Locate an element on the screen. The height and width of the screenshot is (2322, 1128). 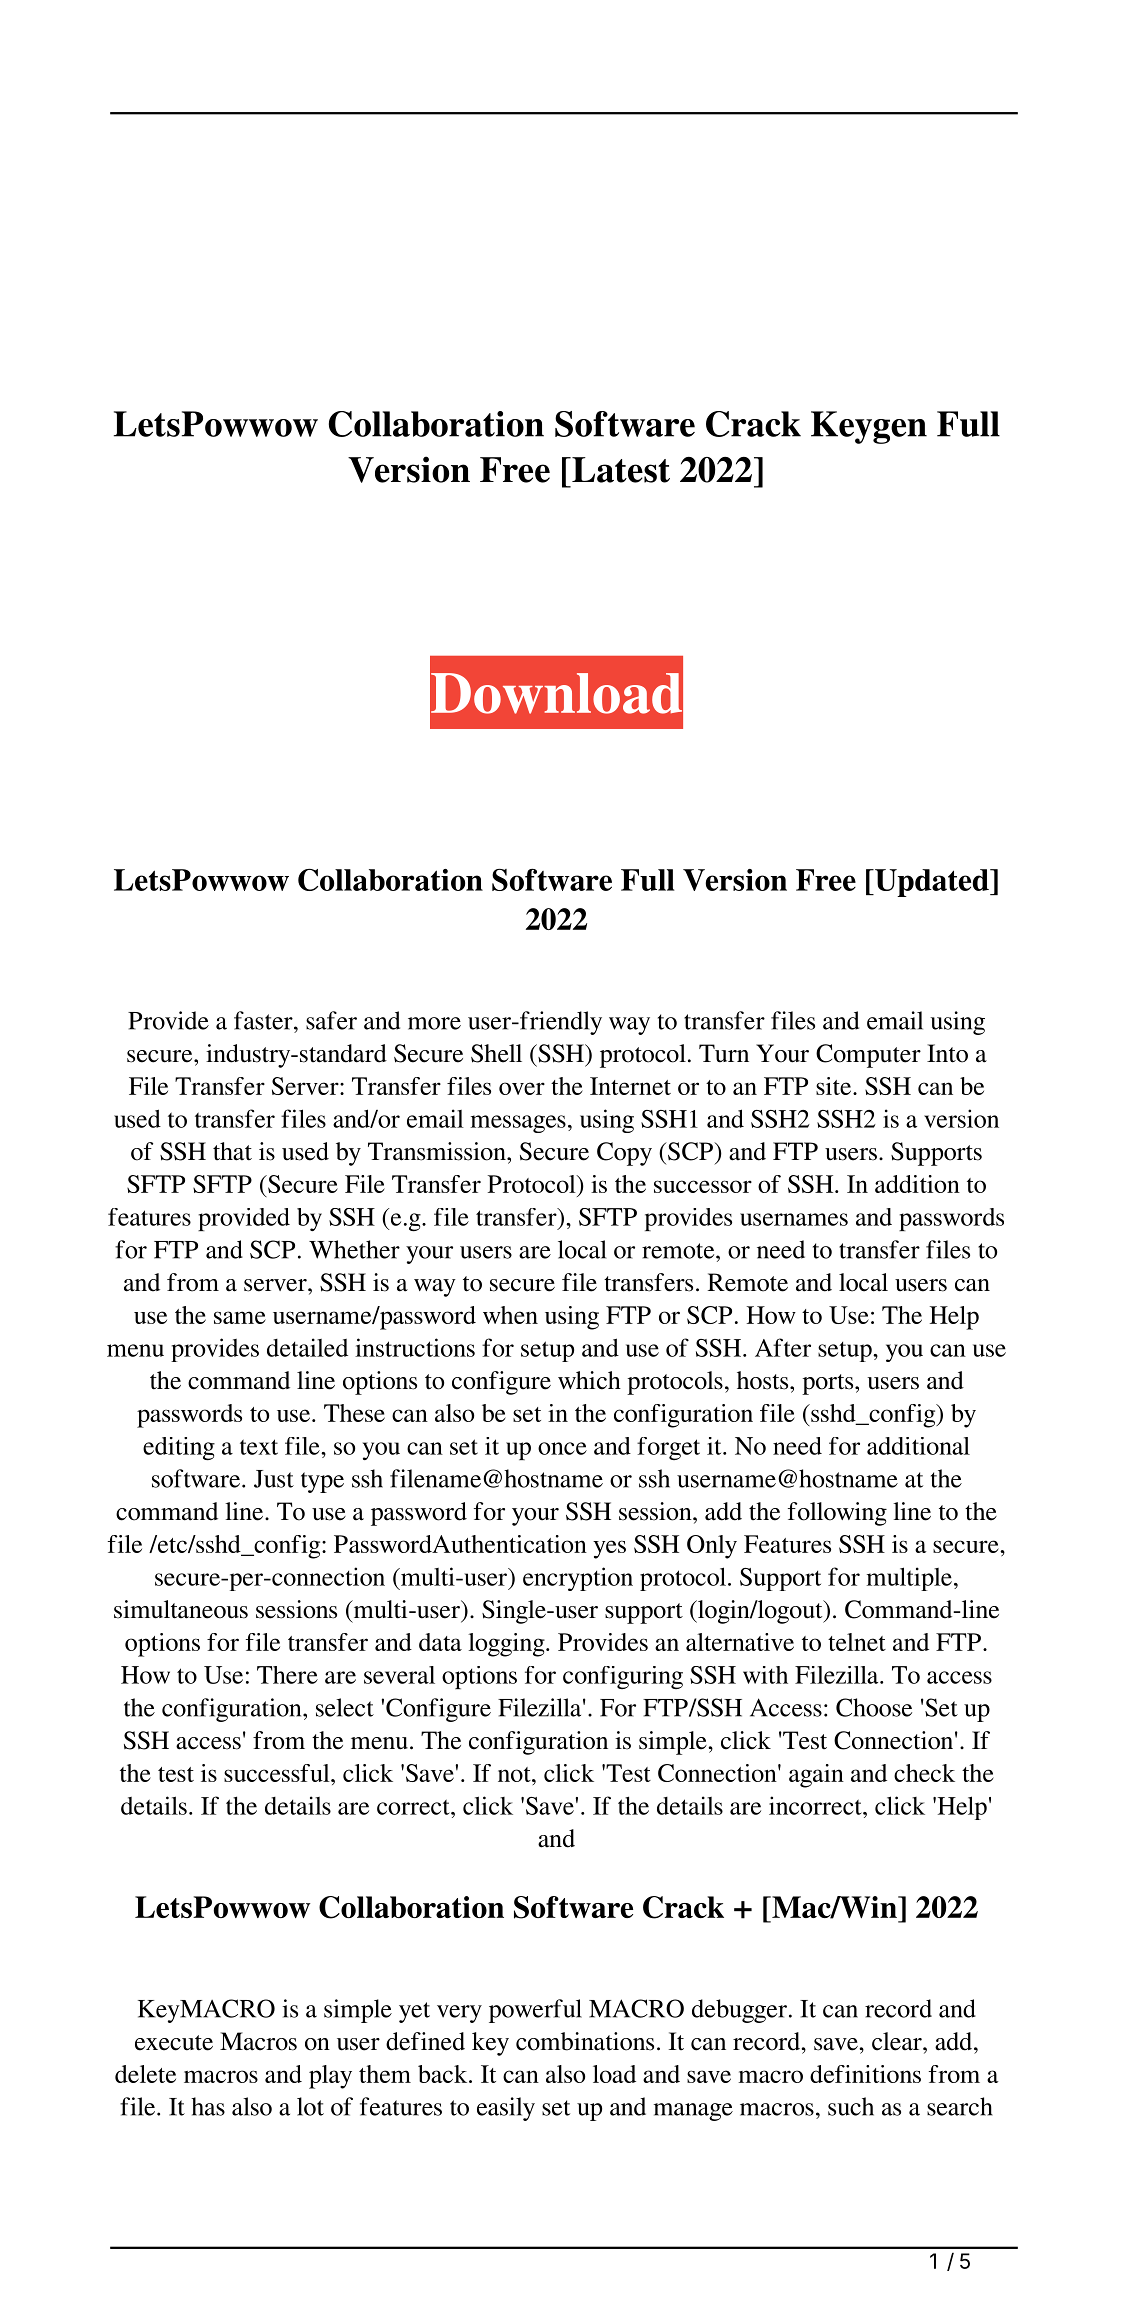
definitions is located at coordinates (865, 2074).
